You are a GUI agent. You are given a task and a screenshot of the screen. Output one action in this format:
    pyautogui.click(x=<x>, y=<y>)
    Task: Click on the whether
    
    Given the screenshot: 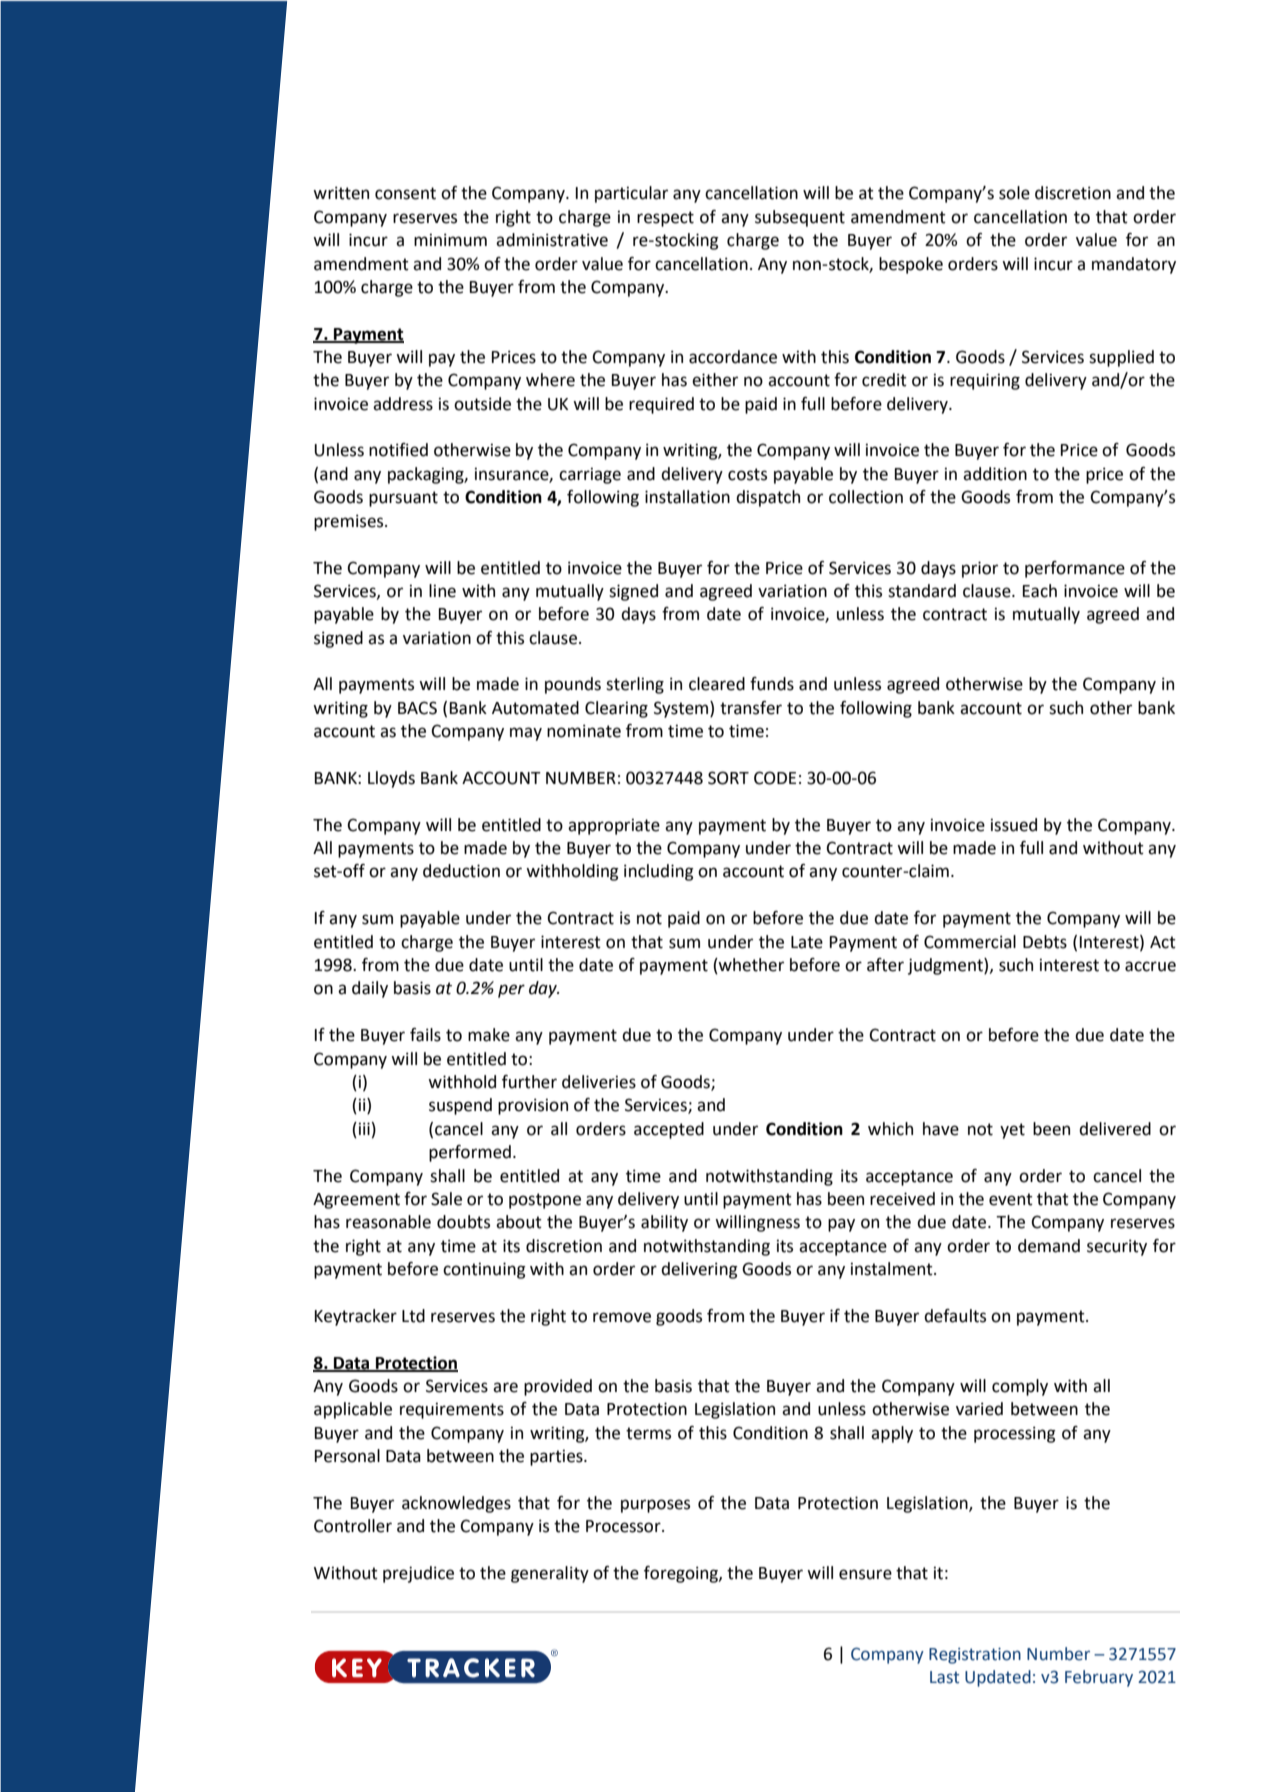 What is the action you would take?
    pyautogui.click(x=750, y=966)
